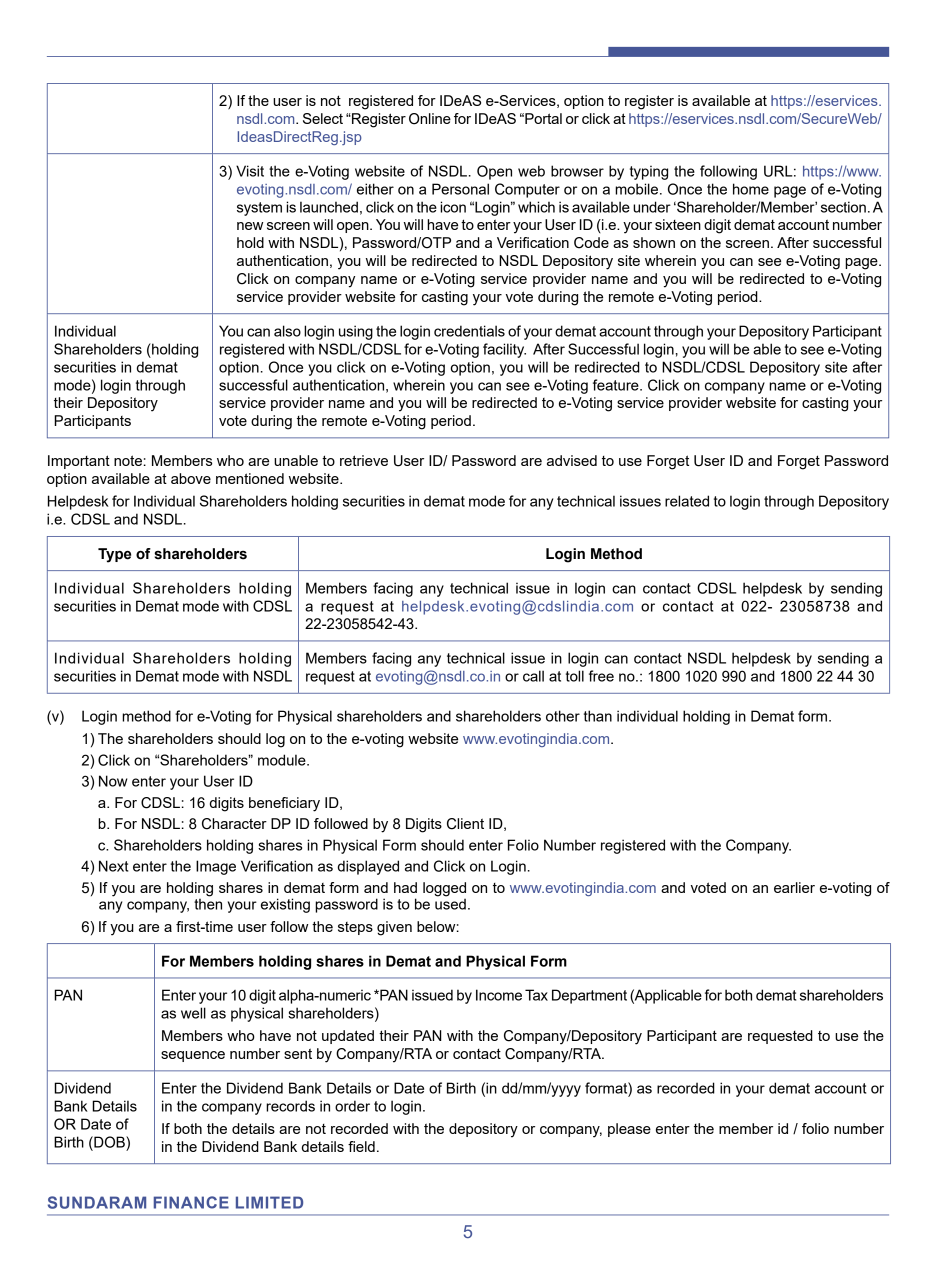 Image resolution: width=936 pixels, height=1288 pixels. Describe the element at coordinates (191, 1202) in the screenshot. I see `Finance` at that location.
